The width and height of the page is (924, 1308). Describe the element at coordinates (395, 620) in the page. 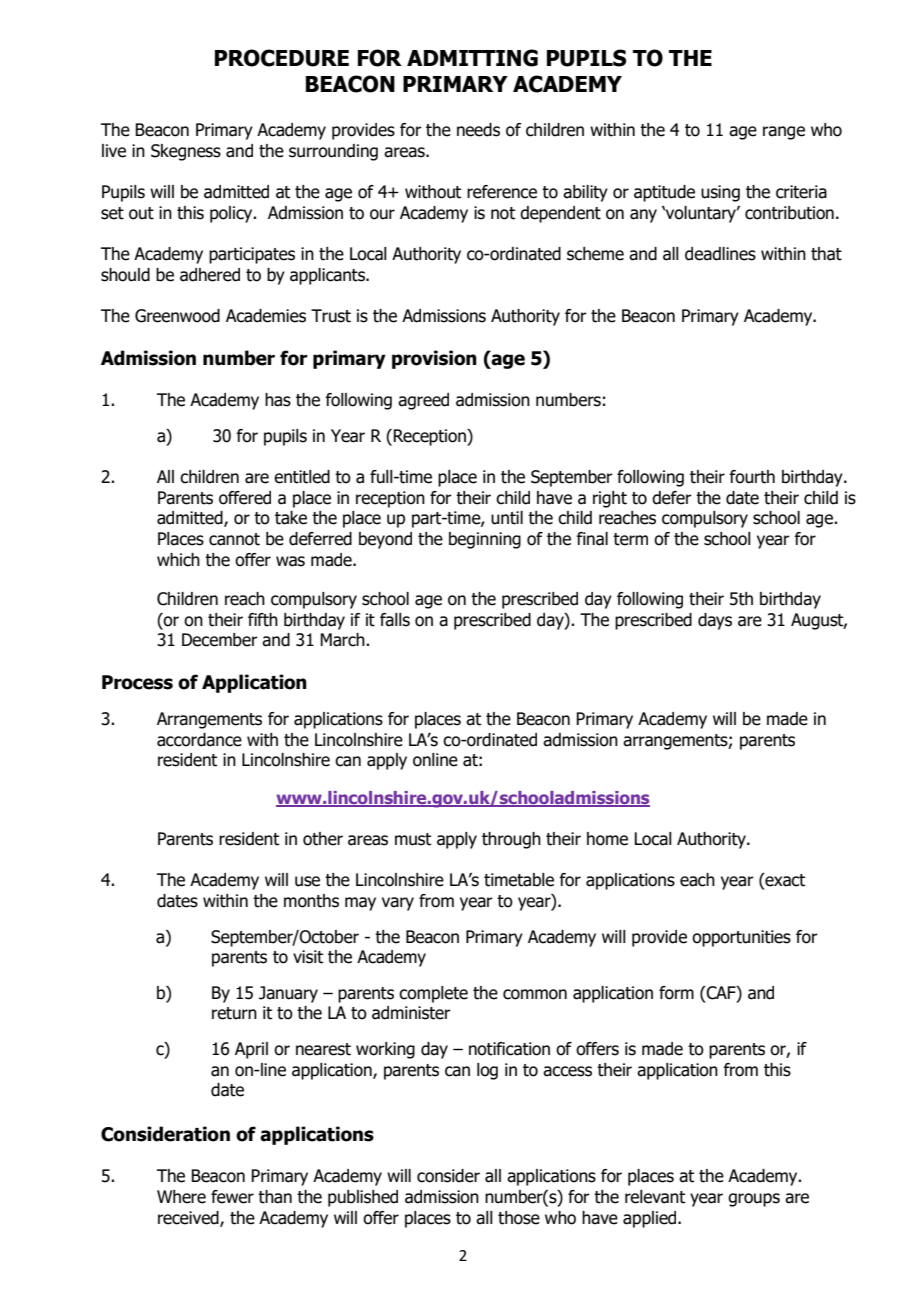

I see `falls` at that location.
